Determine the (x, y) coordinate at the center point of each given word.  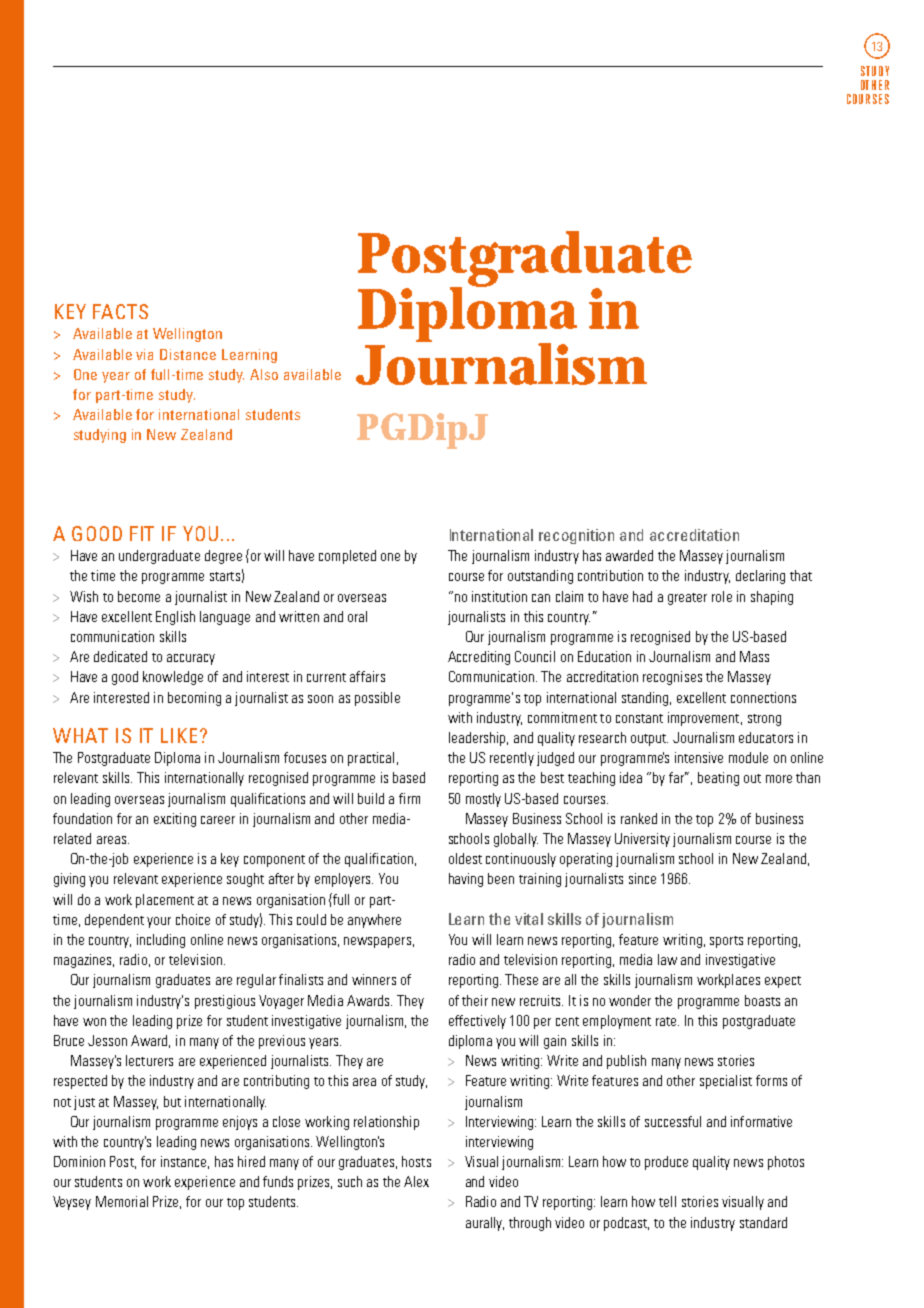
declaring (760, 577)
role (722, 596)
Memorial (122, 1201)
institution (499, 596)
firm (409, 798)
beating (718, 779)
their (475, 1000)
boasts (762, 1000)
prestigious (225, 1002)
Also (264, 374)
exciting (175, 820)
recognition (576, 536)
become (139, 596)
